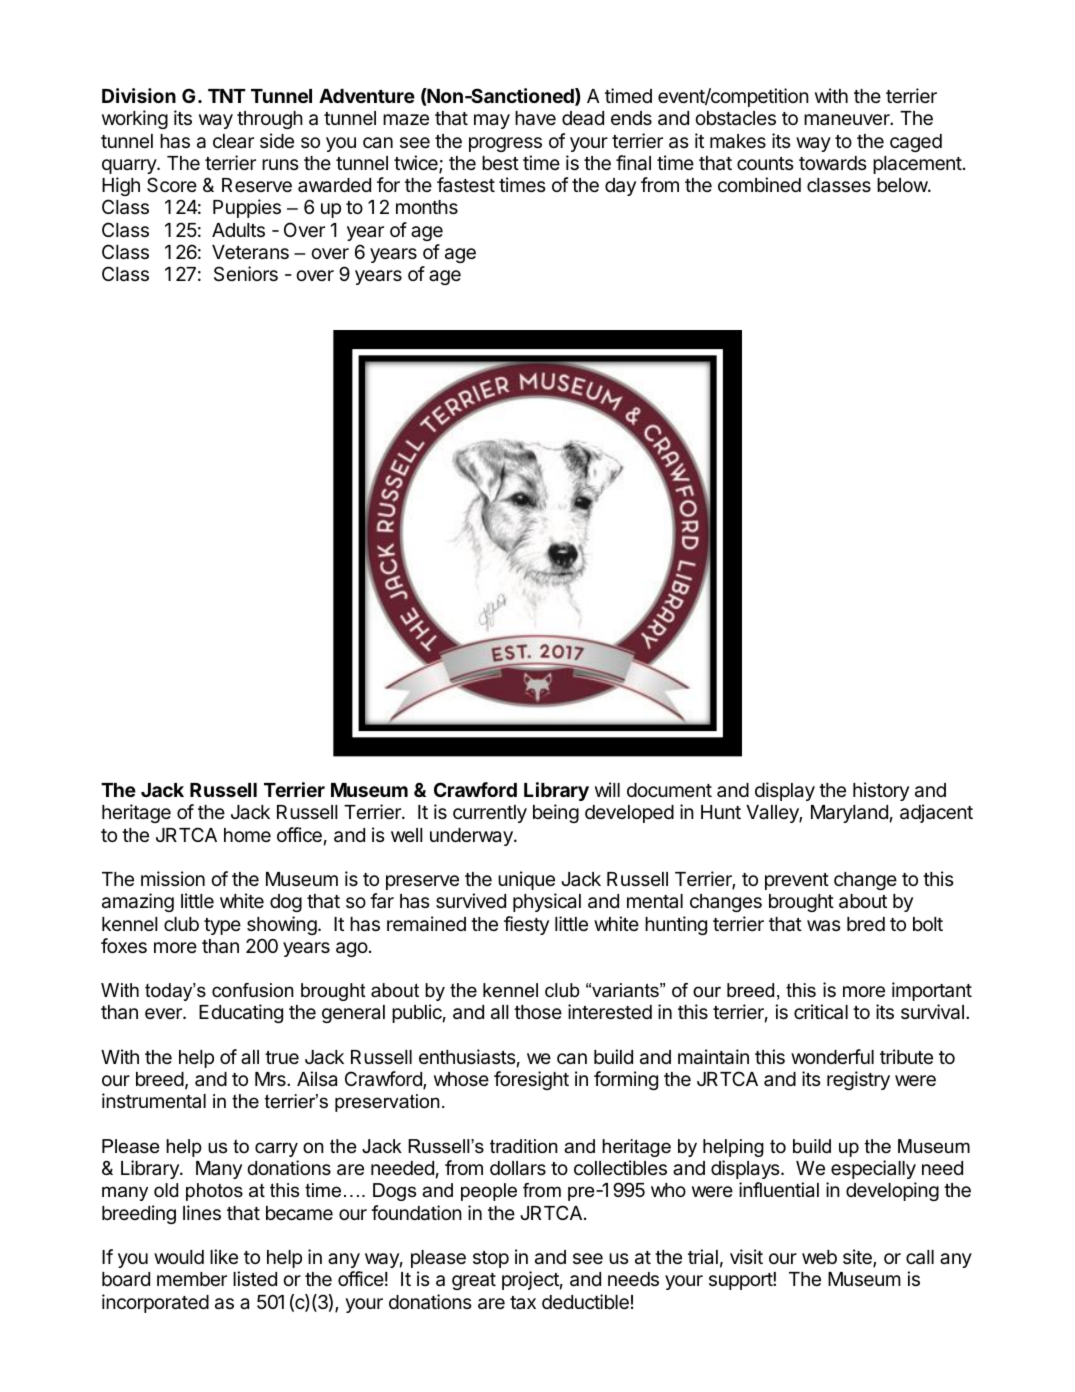 The width and height of the screenshot is (1075, 1392). Describe the element at coordinates (607, 789) in the screenshot. I see `will` at that location.
